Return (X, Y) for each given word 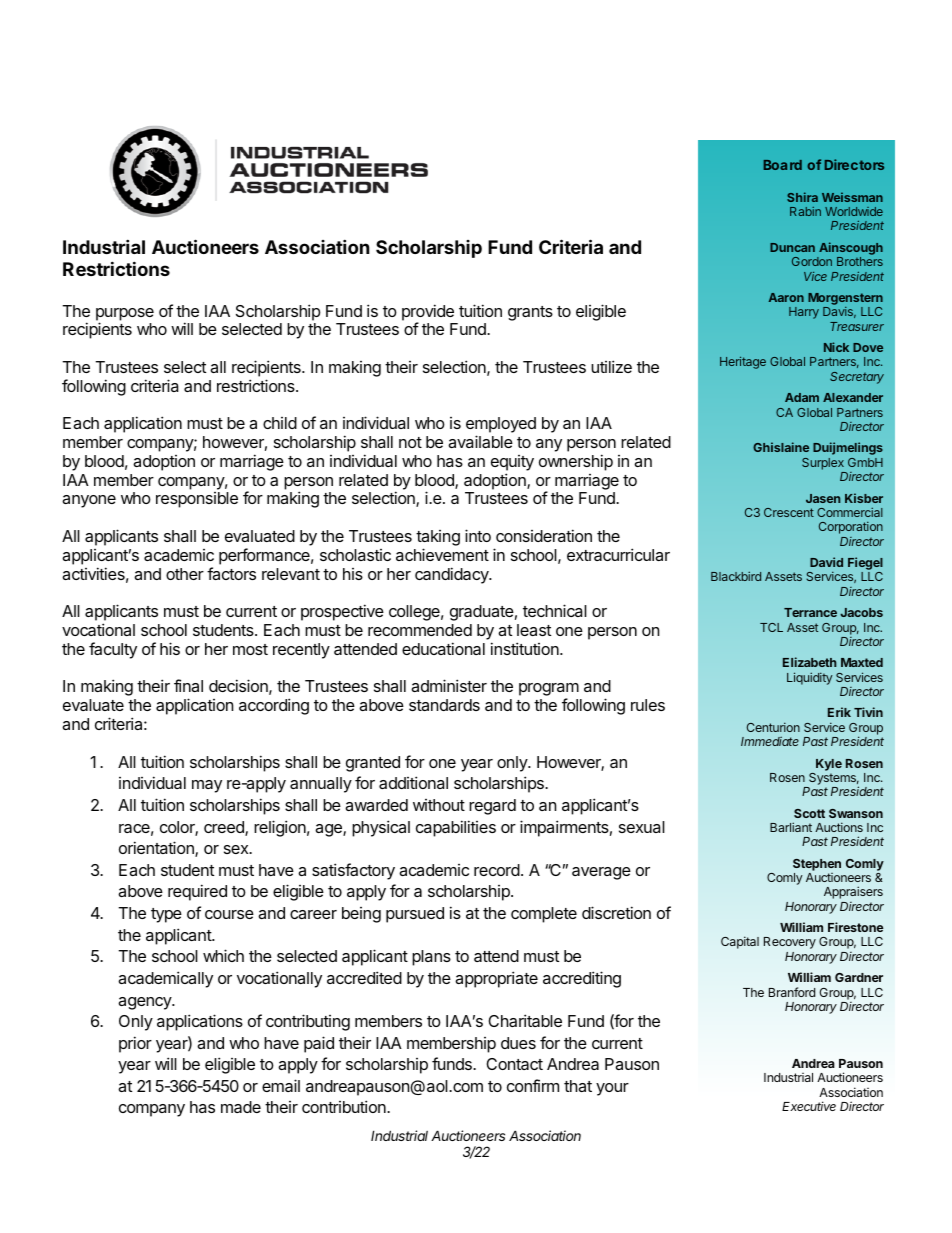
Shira (802, 197)
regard (492, 807)
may (207, 786)
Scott (809, 813)
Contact (514, 1064)
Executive (809, 1106)
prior (135, 1044)
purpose (125, 315)
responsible (197, 500)
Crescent (789, 512)
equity (512, 463)
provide (428, 313)
